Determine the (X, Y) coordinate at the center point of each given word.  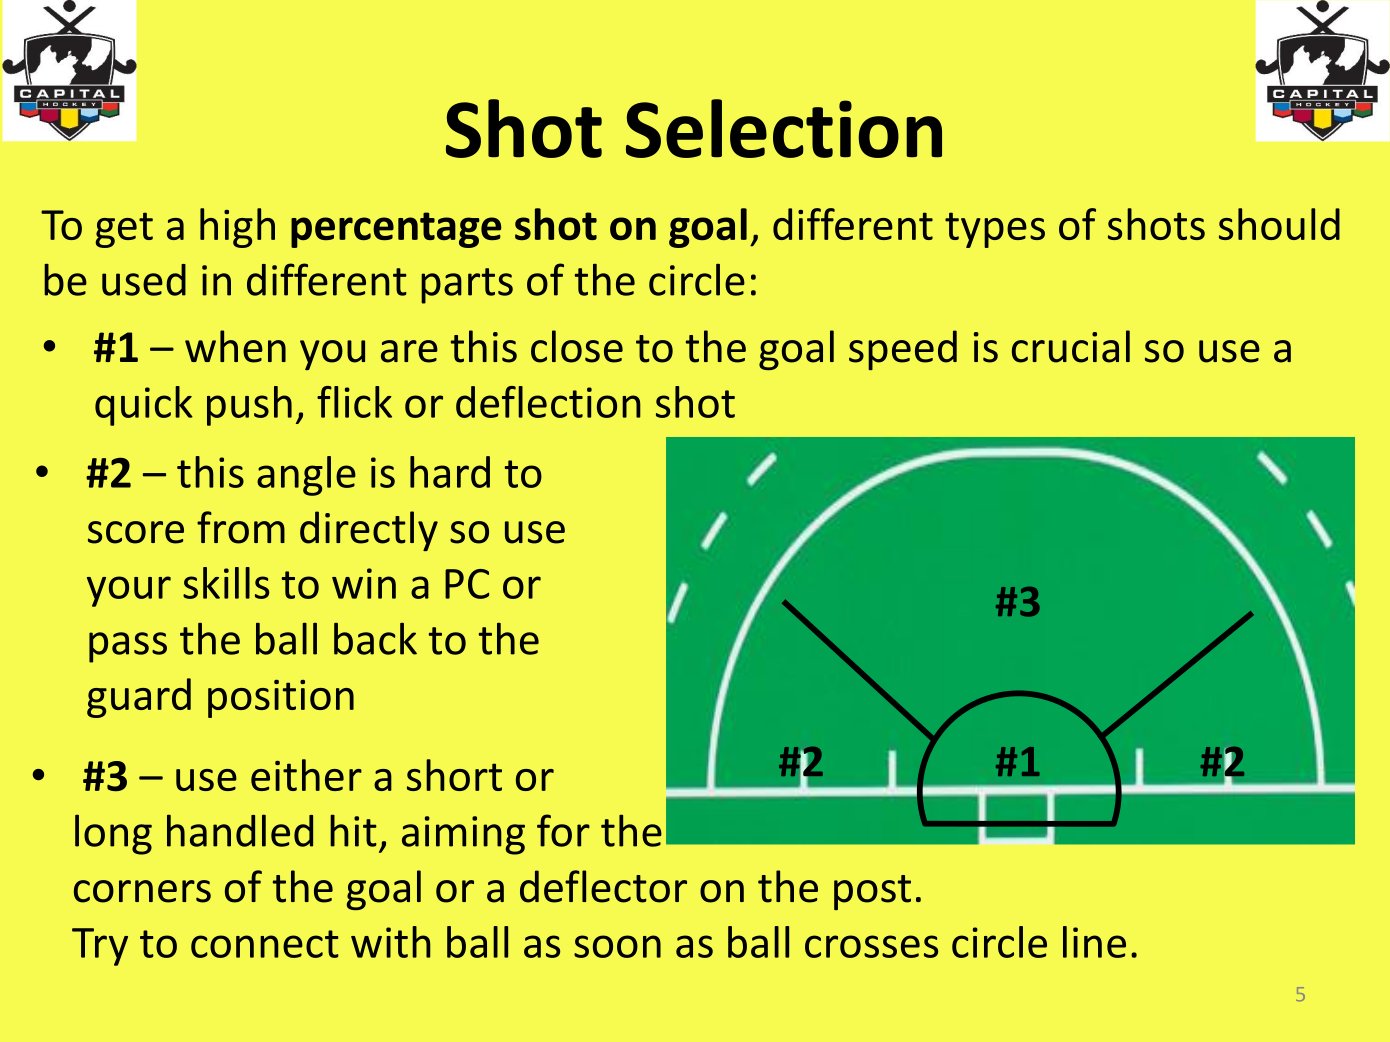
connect (265, 944)
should (1279, 224)
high (237, 228)
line (1094, 942)
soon (617, 946)
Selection (784, 128)
